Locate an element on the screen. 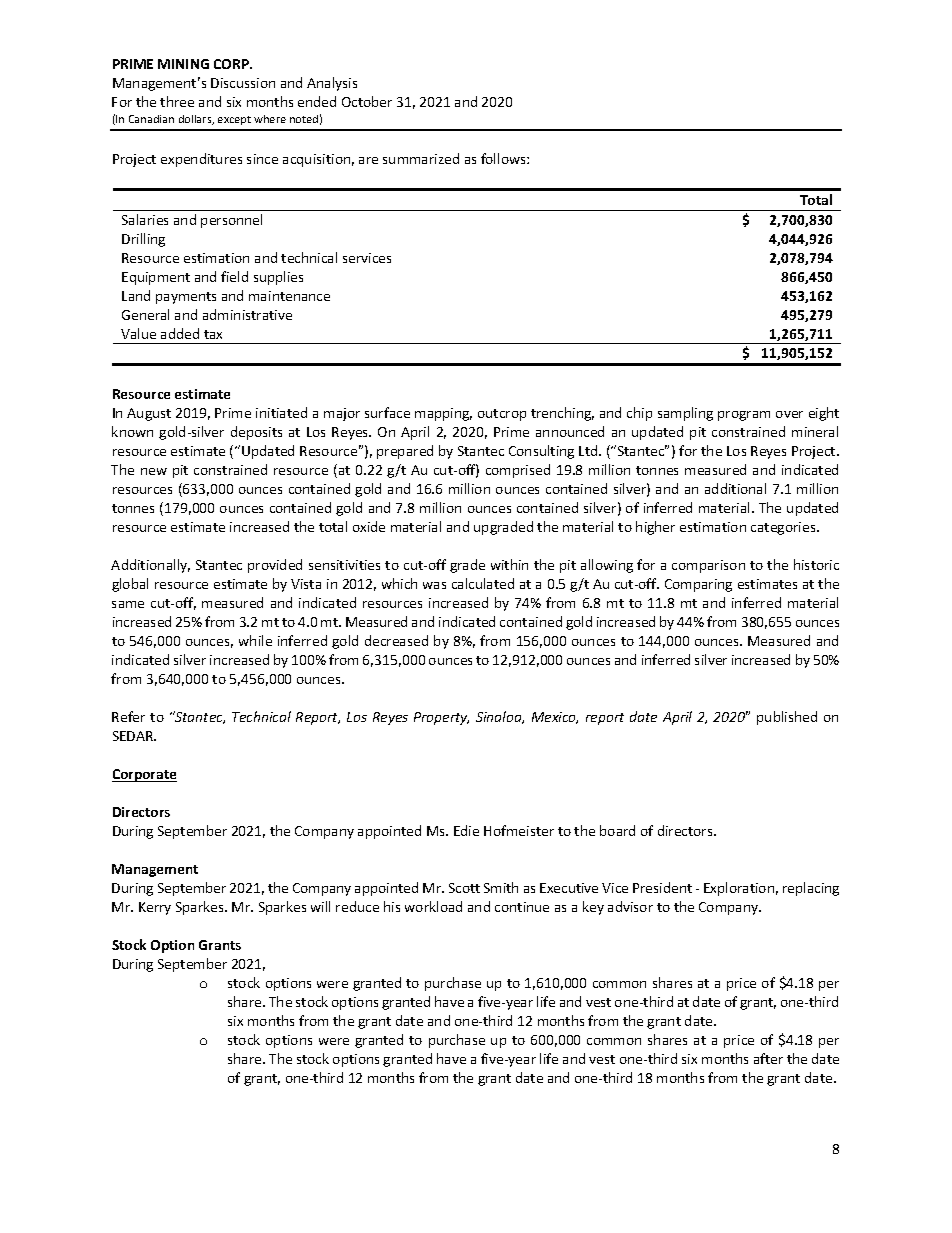  SEDAR is located at coordinates (134, 736).
